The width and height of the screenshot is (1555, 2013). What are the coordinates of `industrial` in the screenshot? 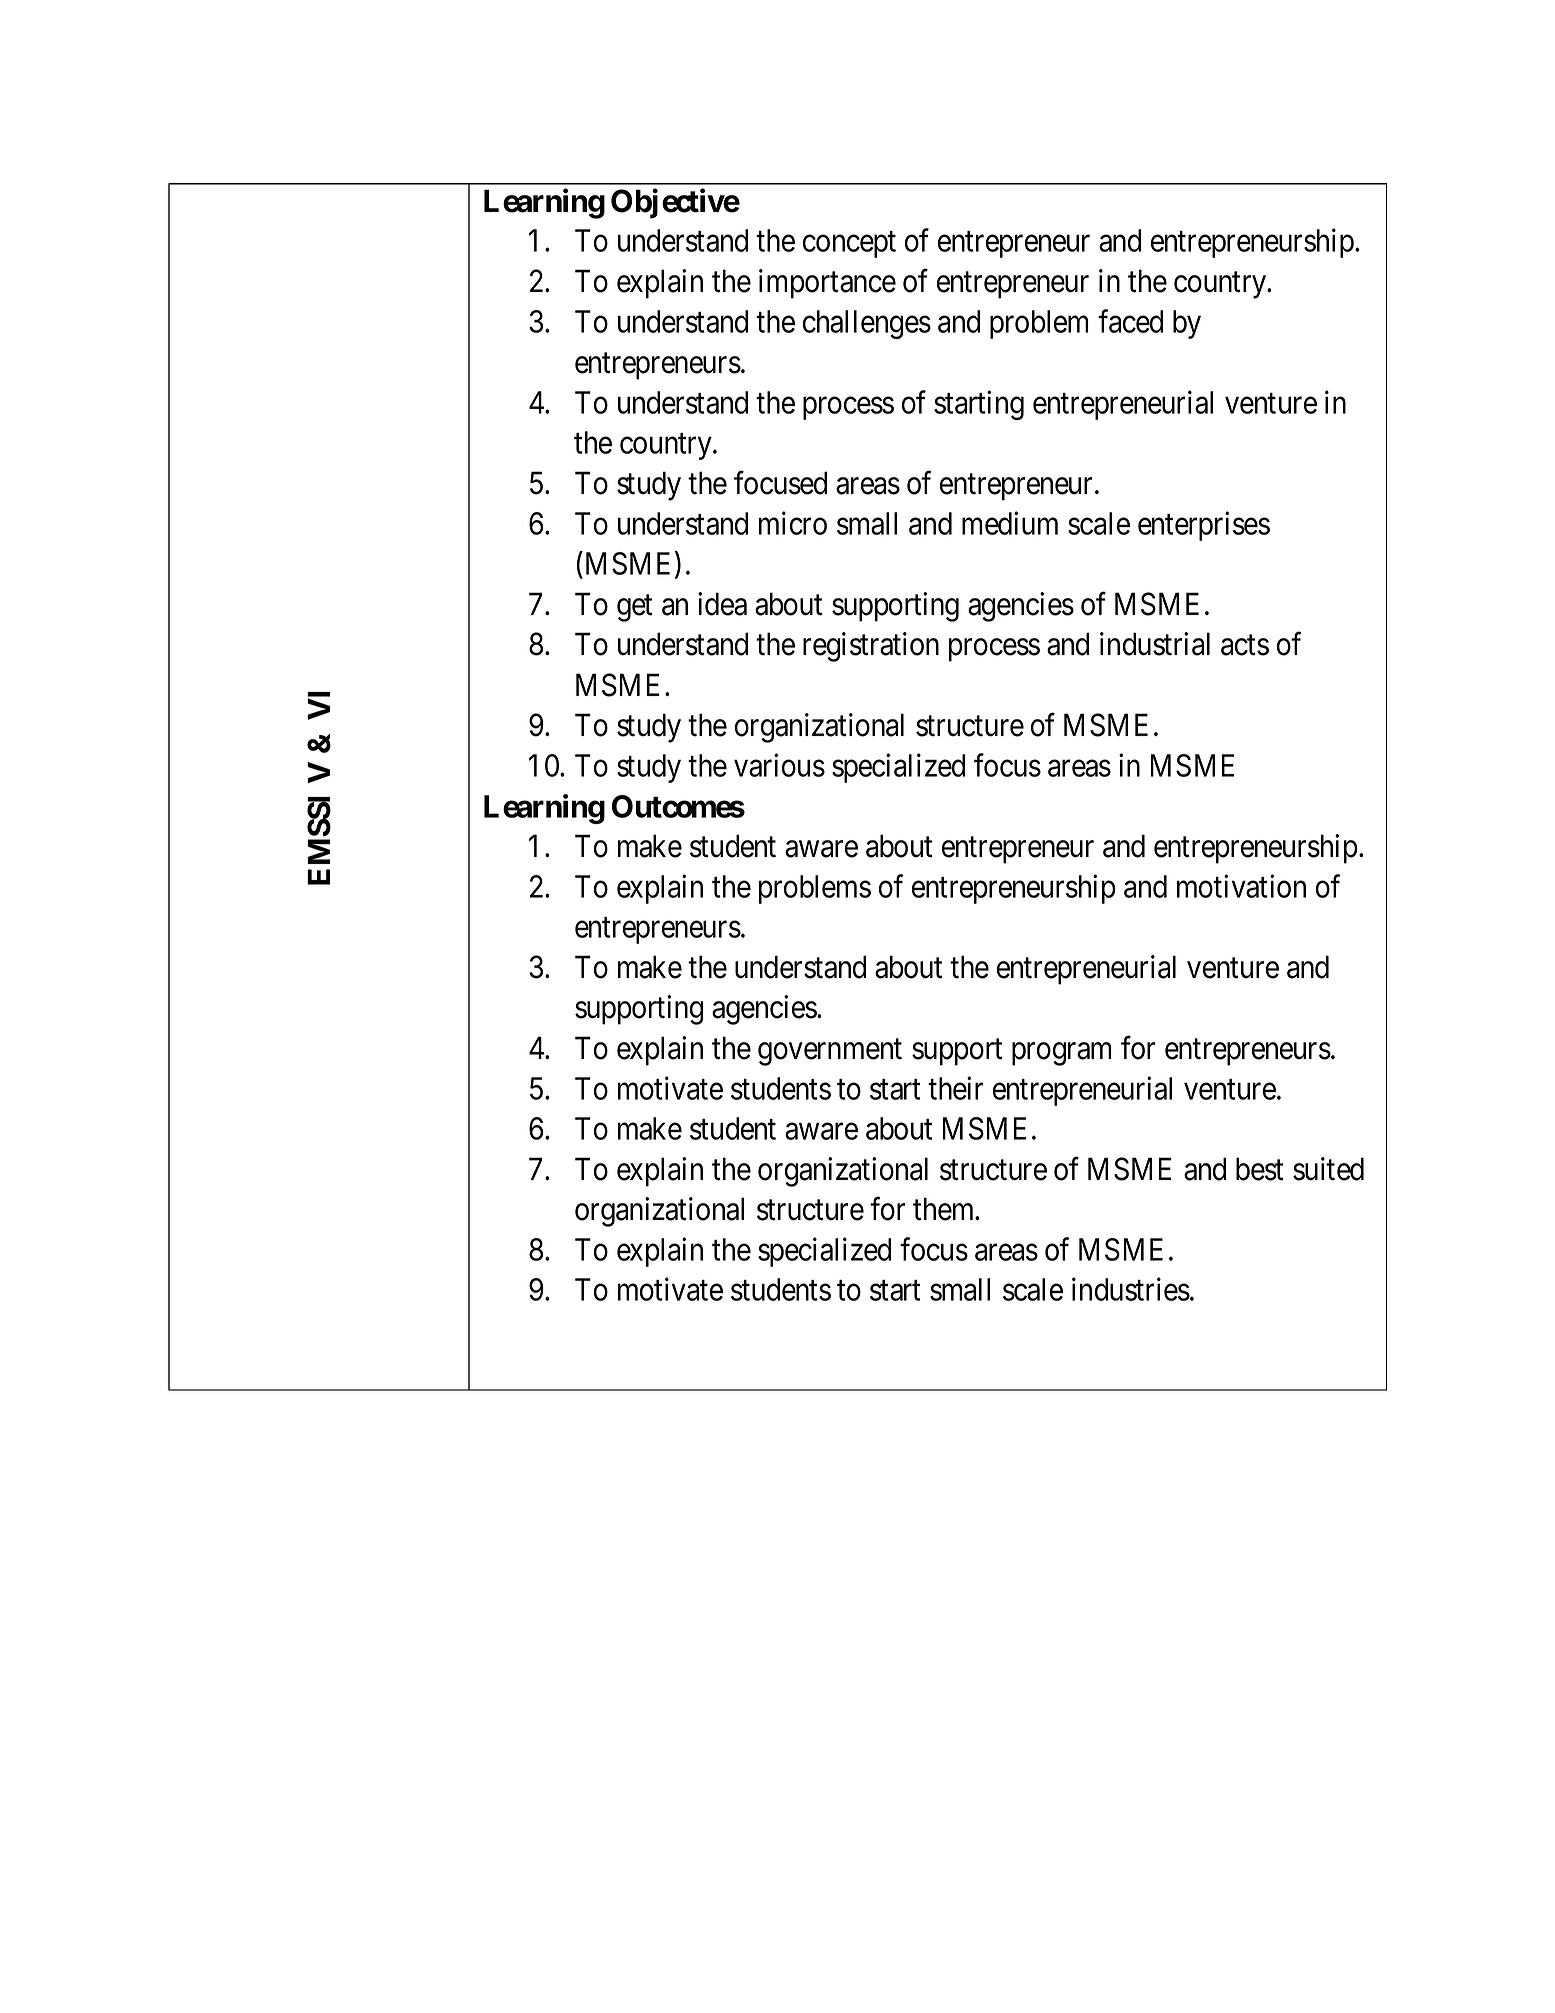 It's located at (1155, 644).
